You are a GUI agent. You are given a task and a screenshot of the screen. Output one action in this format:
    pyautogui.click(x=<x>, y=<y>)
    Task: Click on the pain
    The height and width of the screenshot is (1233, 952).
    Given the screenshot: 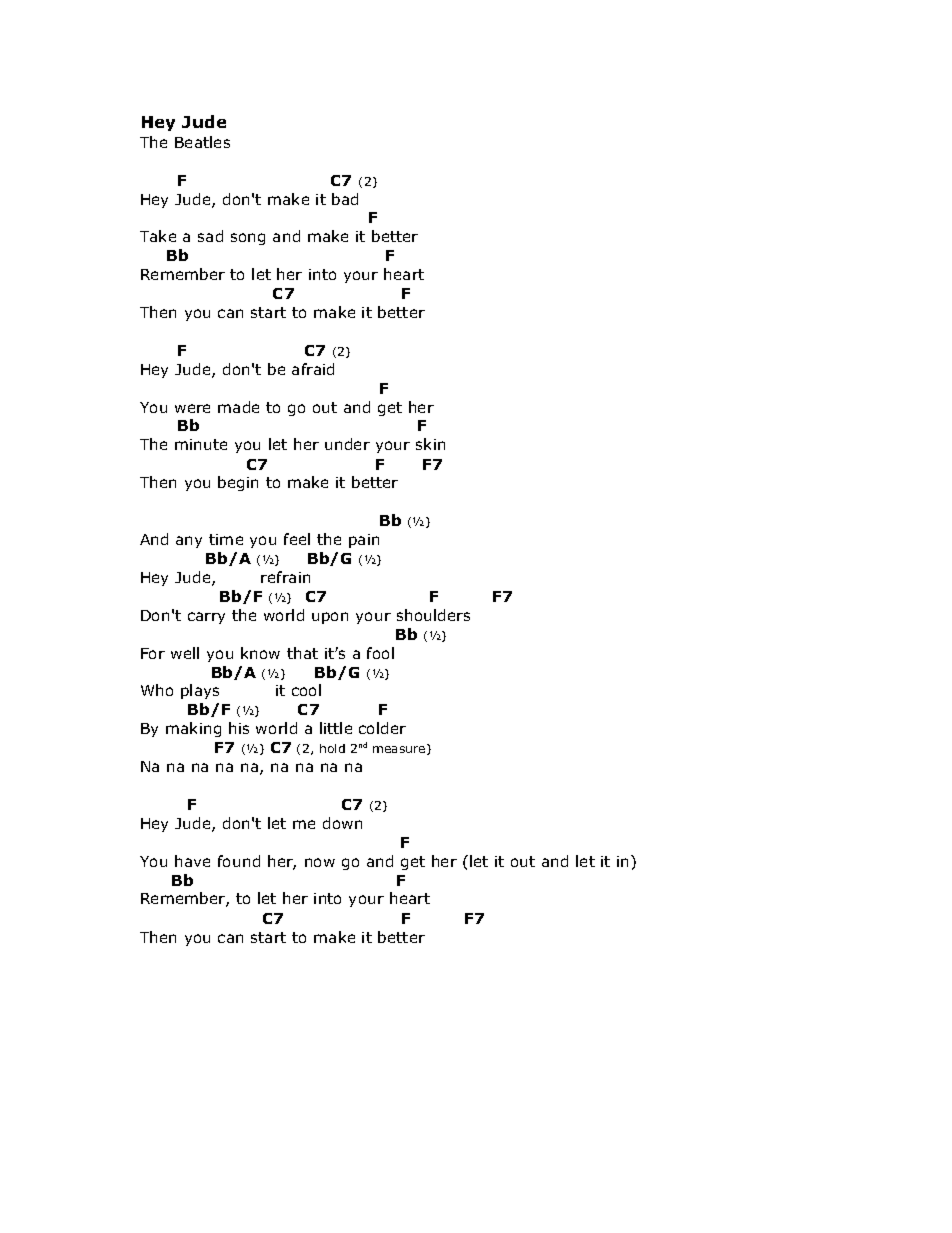 What is the action you would take?
    pyautogui.click(x=364, y=541)
